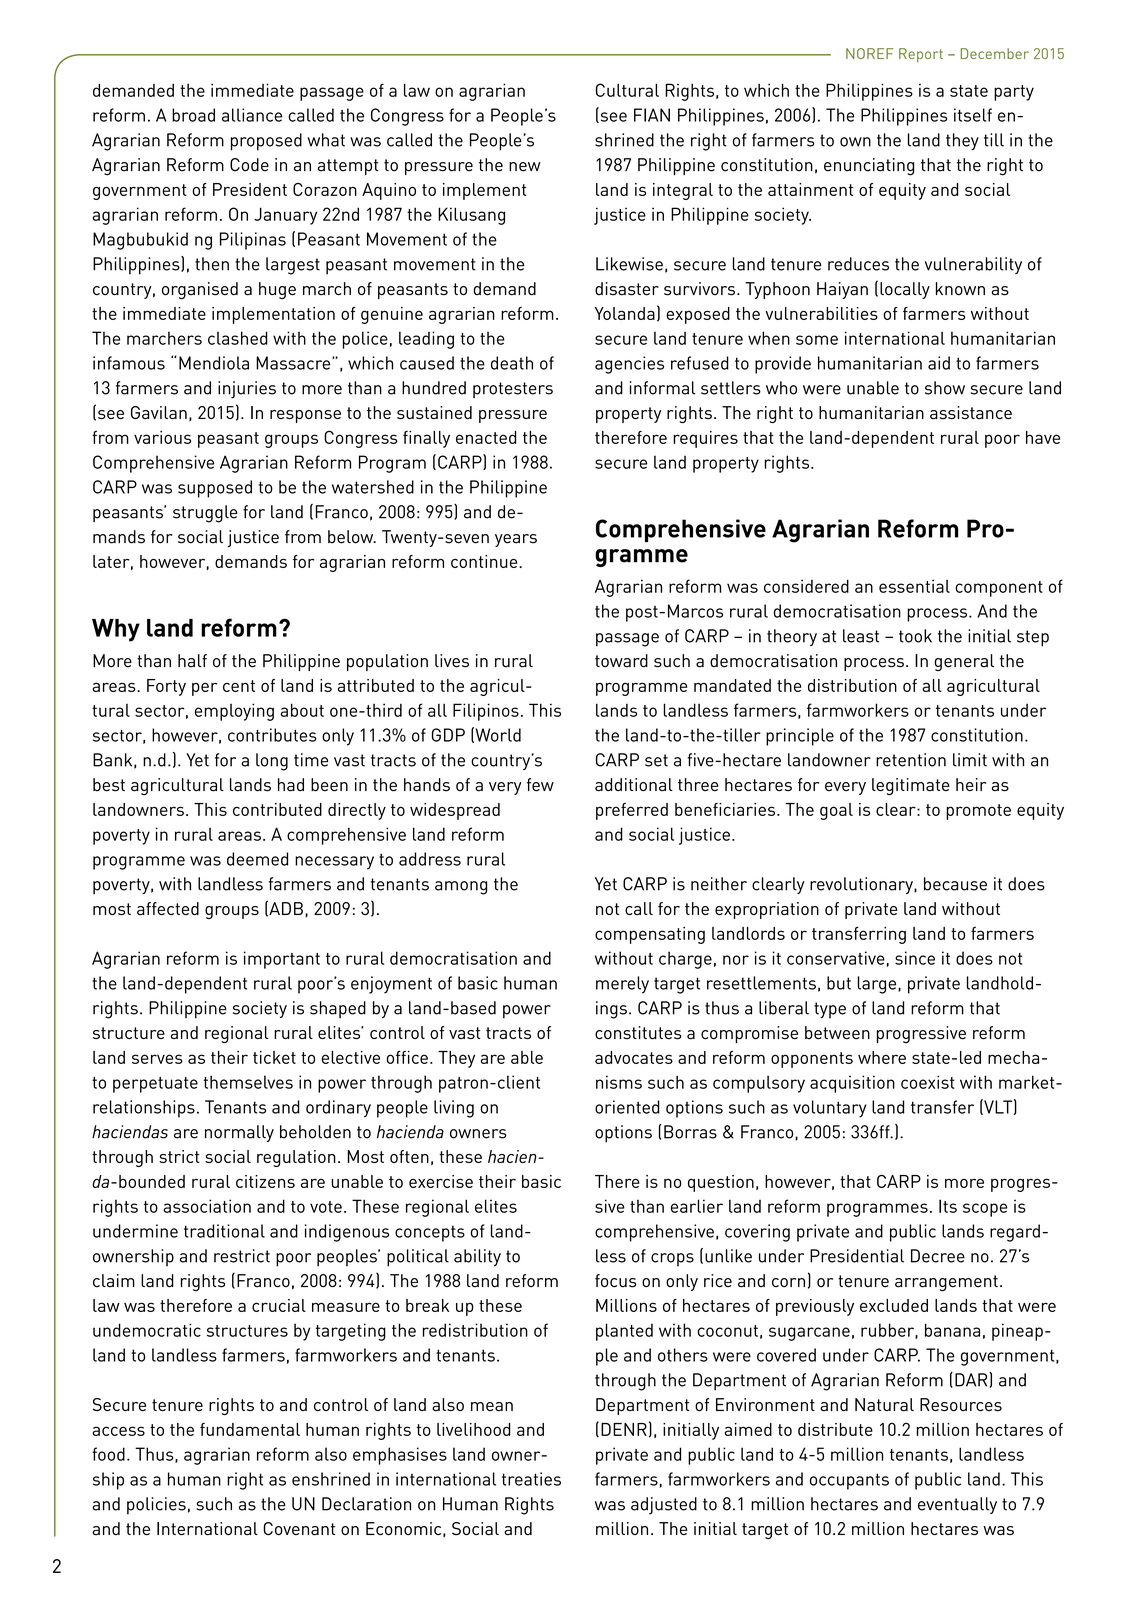 Image resolution: width=1135 pixels, height=1606 pixels. I want to click on few, so click(540, 785).
